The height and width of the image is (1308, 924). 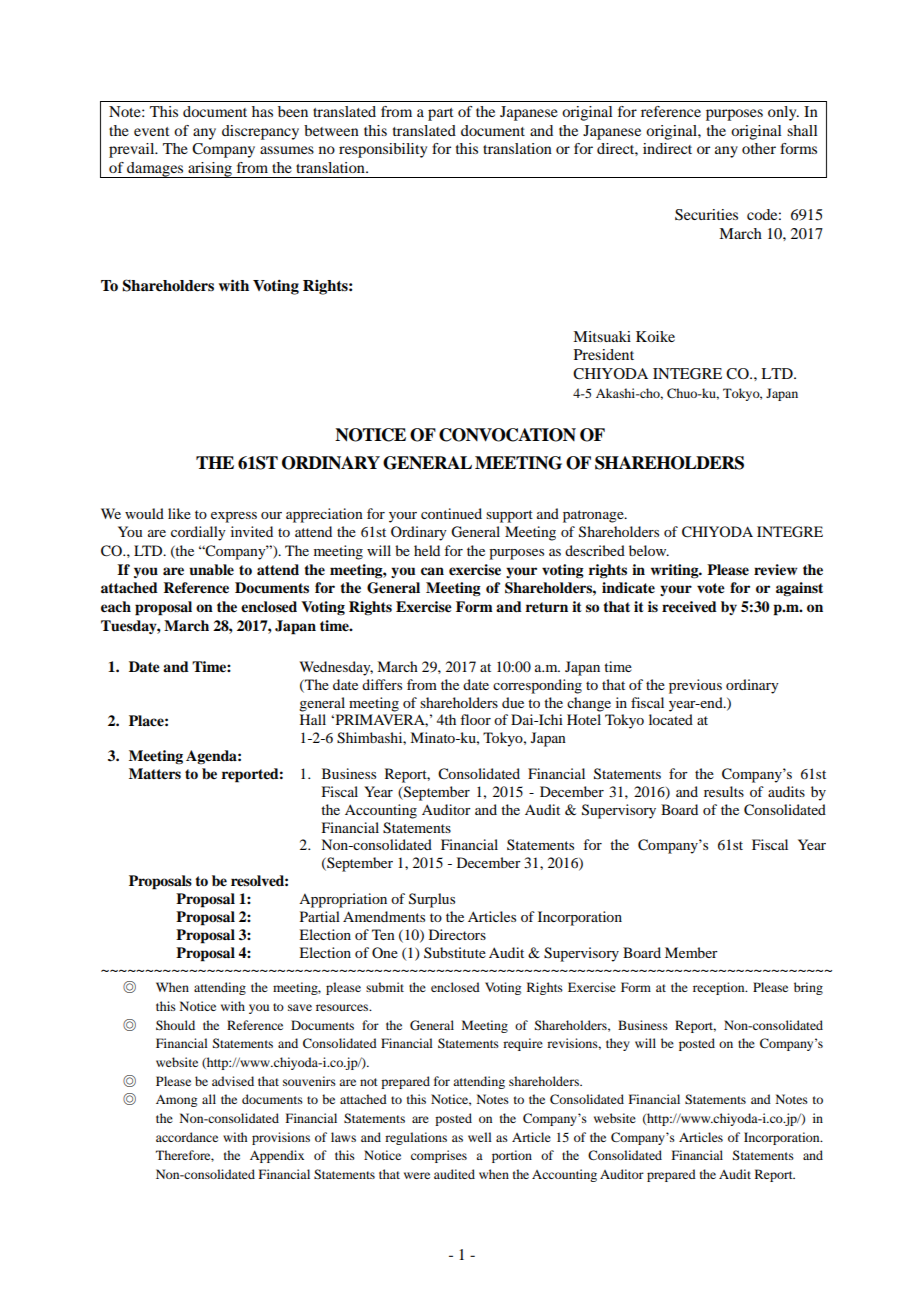 What do you see at coordinates (187, 1137) in the image?
I see `accordance` at bounding box center [187, 1137].
